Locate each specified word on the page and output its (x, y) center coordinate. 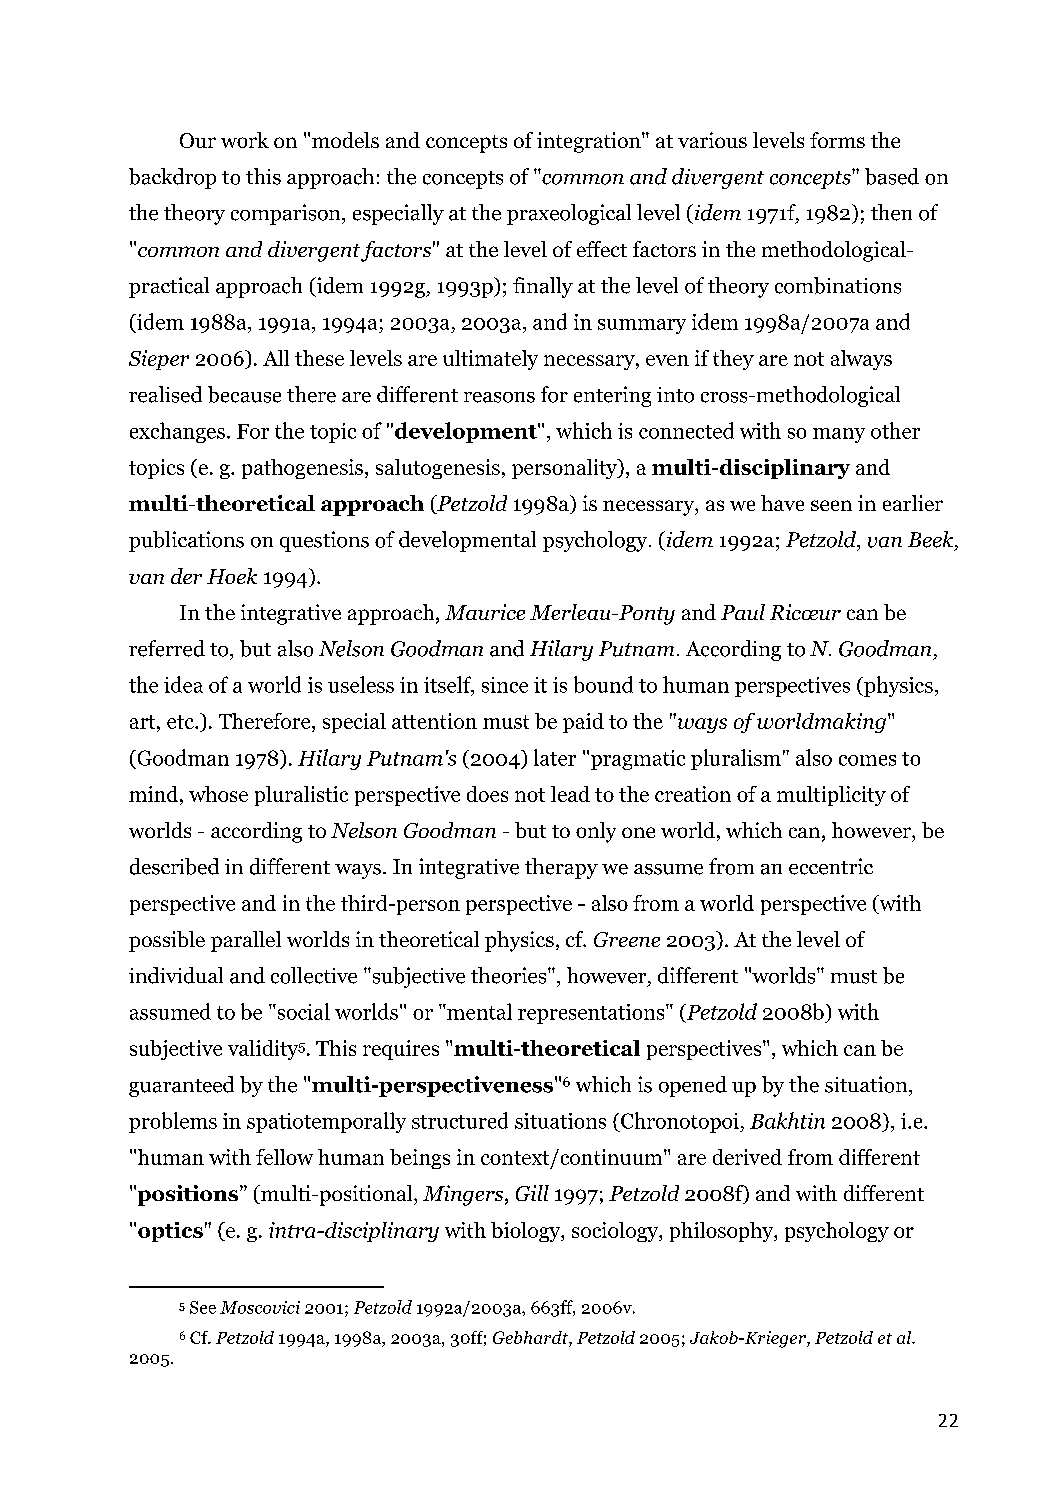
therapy (561, 868)
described (174, 866)
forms (837, 140)
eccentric (831, 866)
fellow (284, 1157)
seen (831, 505)
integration (590, 142)
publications (186, 541)
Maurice (485, 612)
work (245, 140)
